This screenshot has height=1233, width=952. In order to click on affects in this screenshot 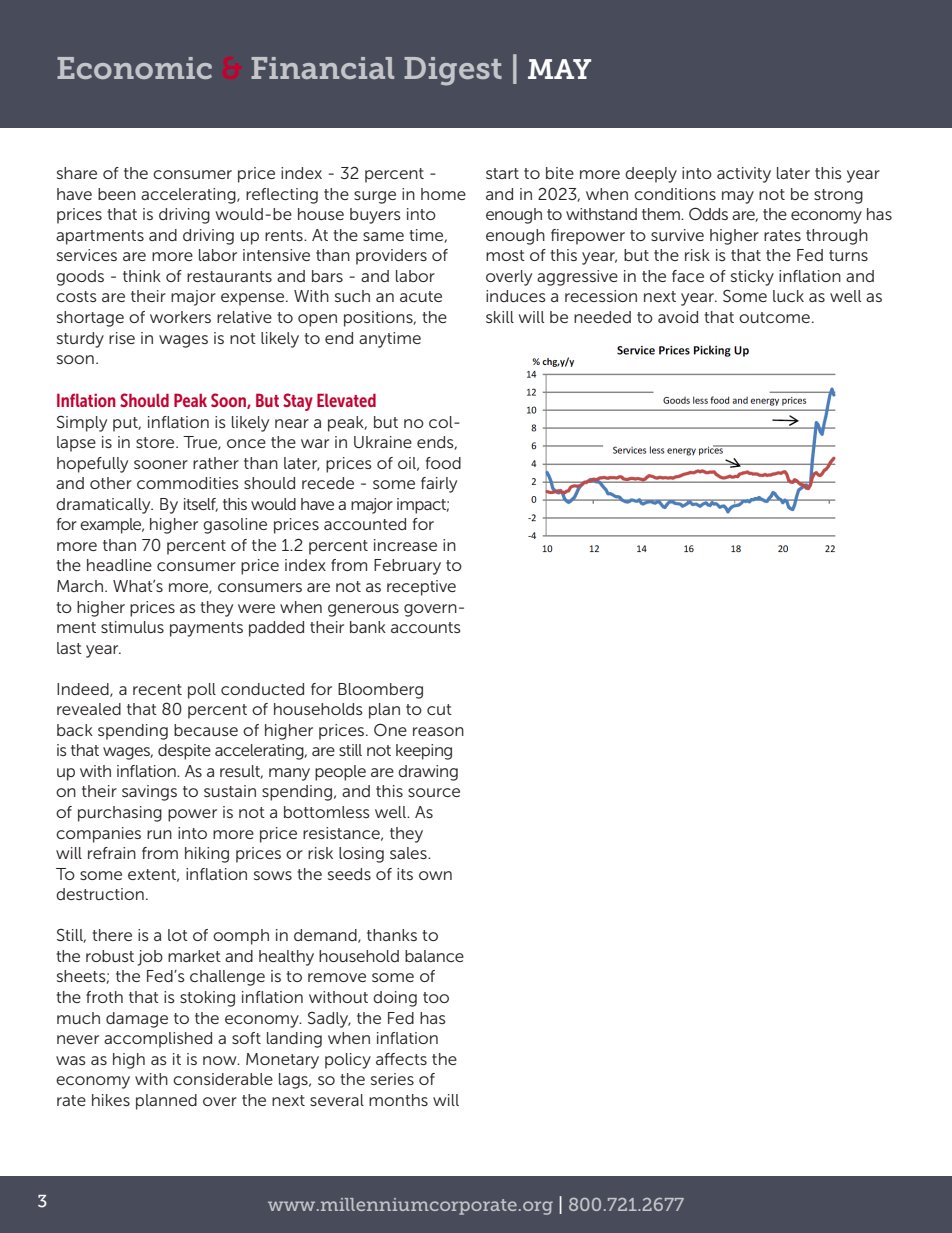, I will do `click(401, 1059)`.
